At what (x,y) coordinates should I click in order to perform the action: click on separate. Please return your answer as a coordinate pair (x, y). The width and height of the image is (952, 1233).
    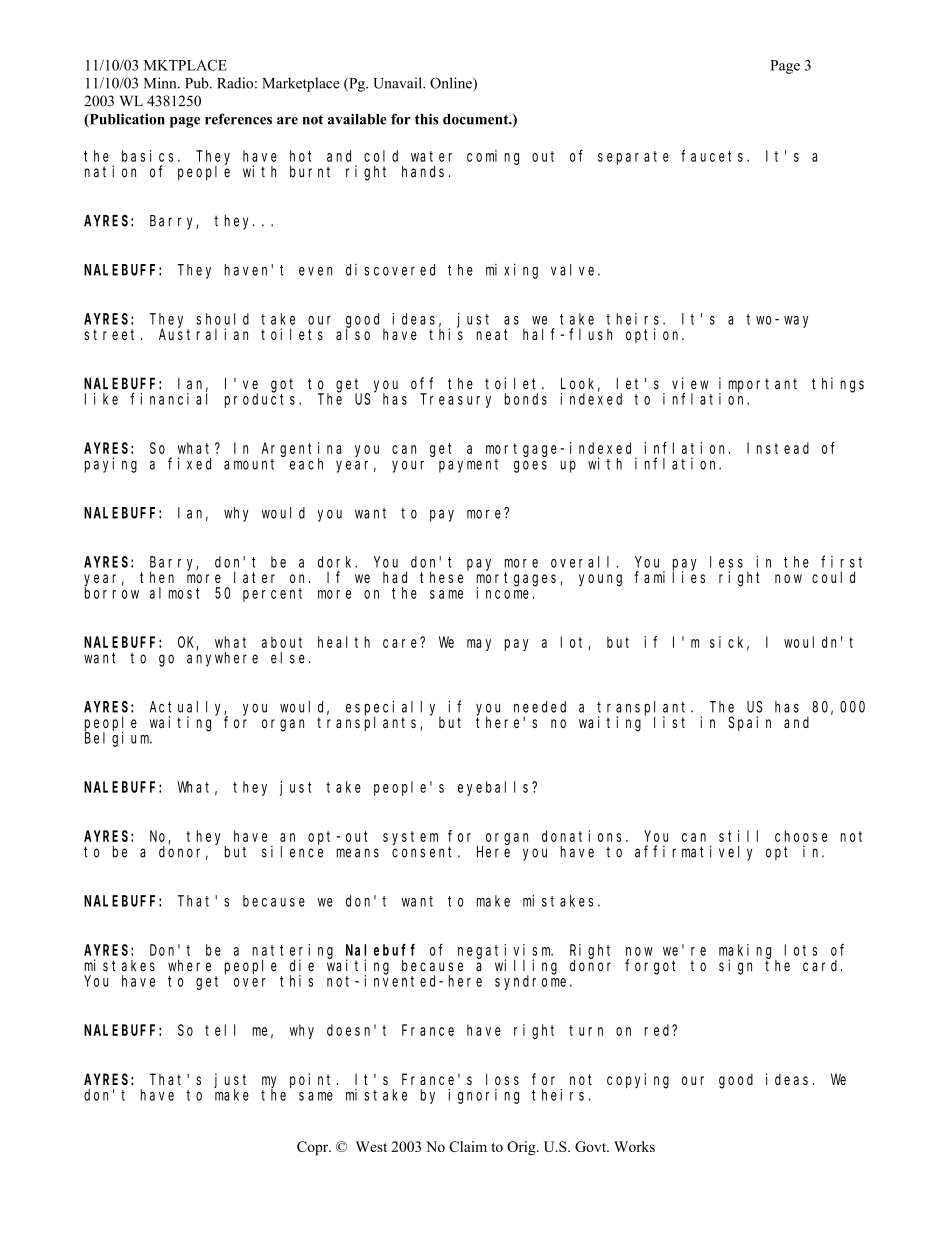
    Looking at the image, I should click on (633, 158).
